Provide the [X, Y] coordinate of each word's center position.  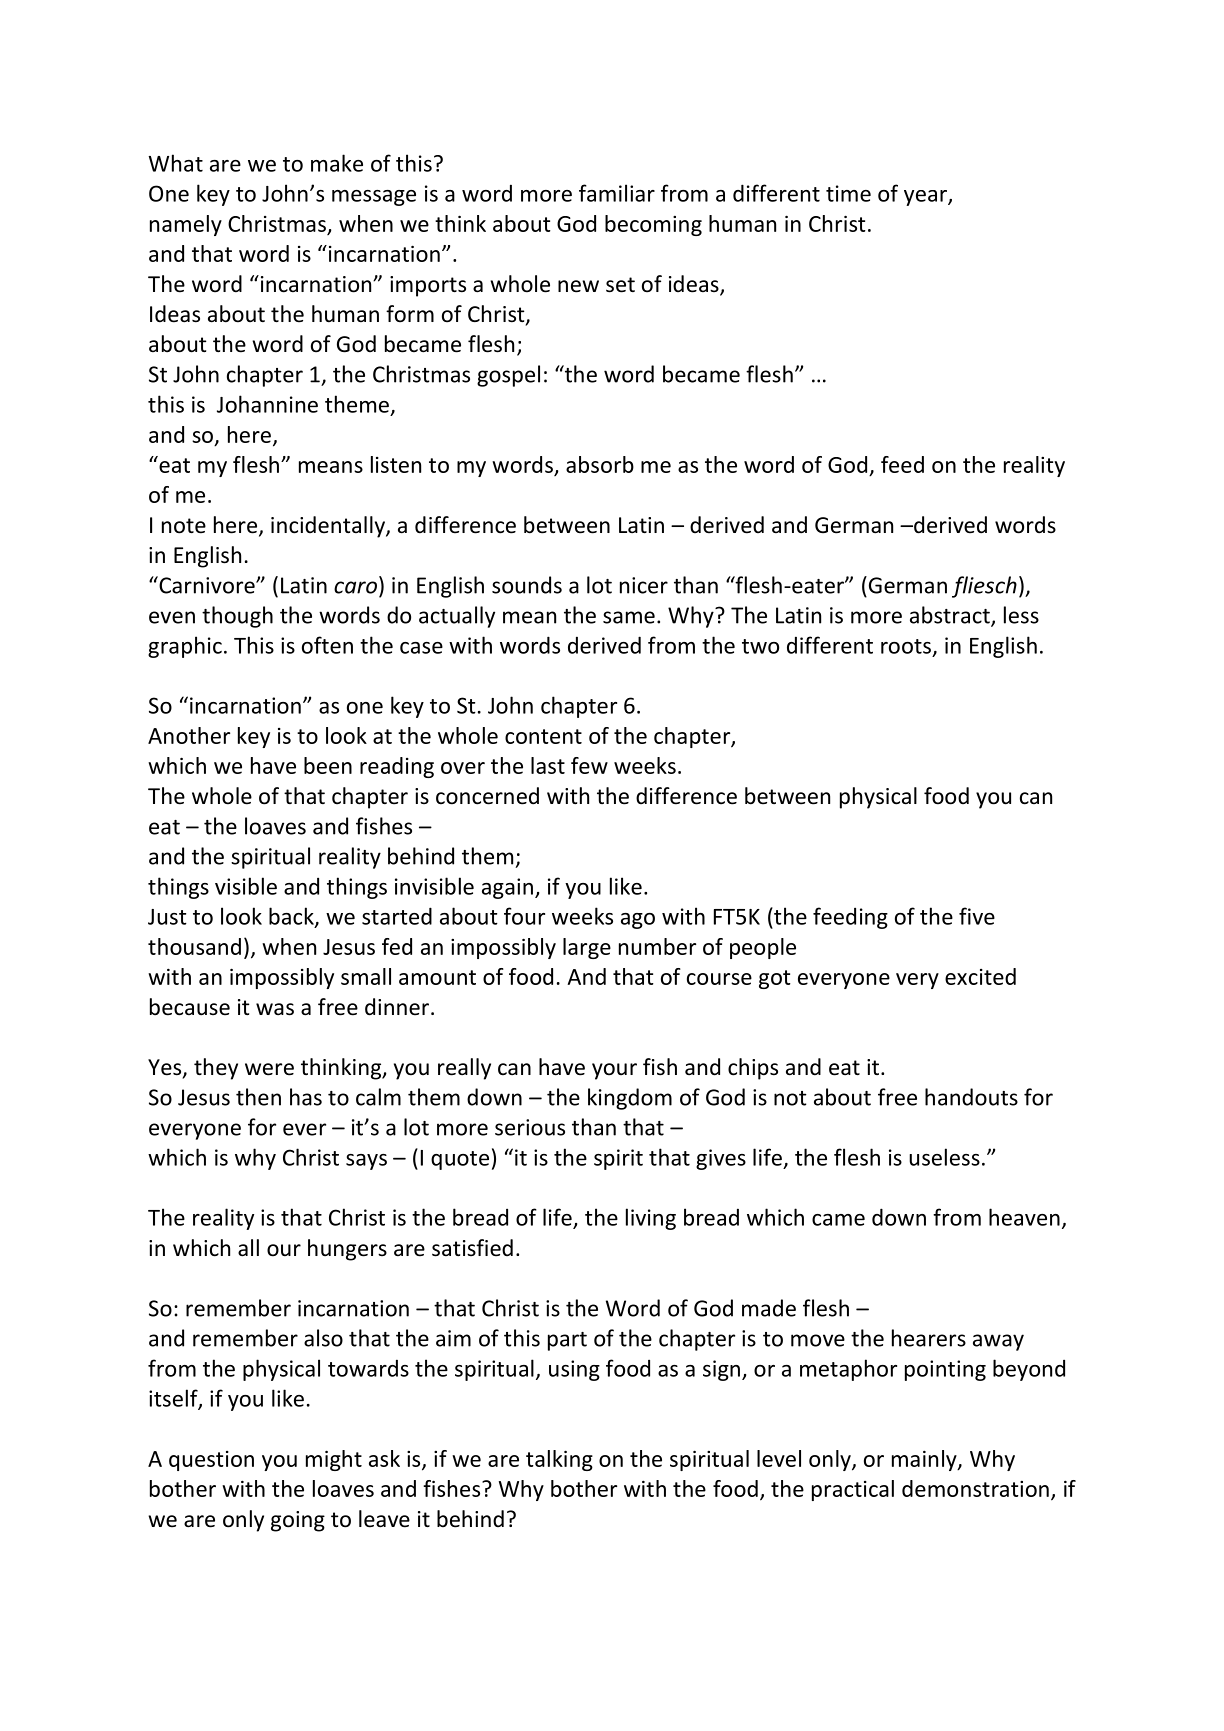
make [337, 163]
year [926, 198]
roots [906, 646]
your [614, 1071]
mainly [925, 1460]
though [237, 617]
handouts [971, 1097]
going [298, 1521]
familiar [617, 193]
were [269, 1069]
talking [559, 1460]
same [629, 617]
